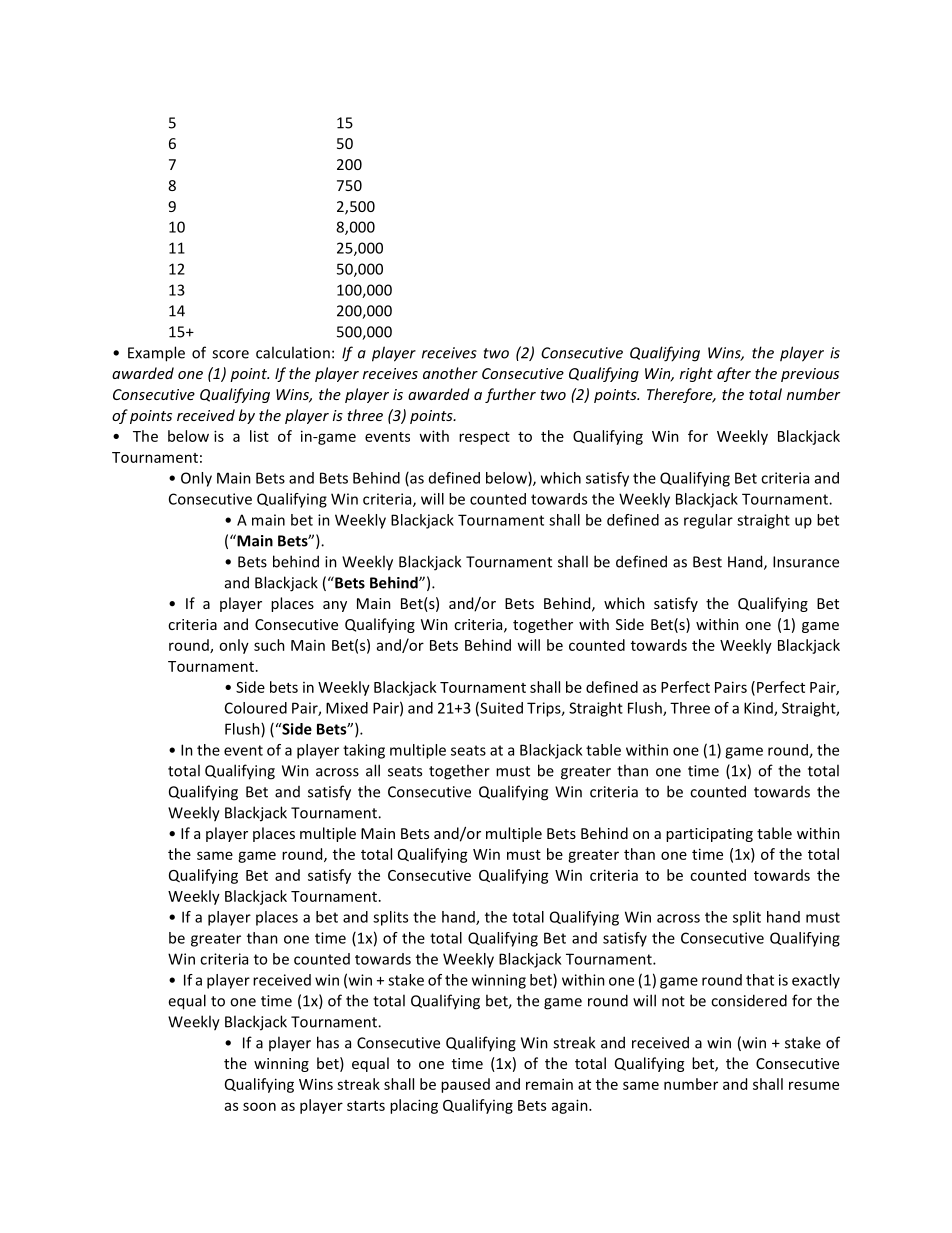  I want to click on that, so click(760, 980).
